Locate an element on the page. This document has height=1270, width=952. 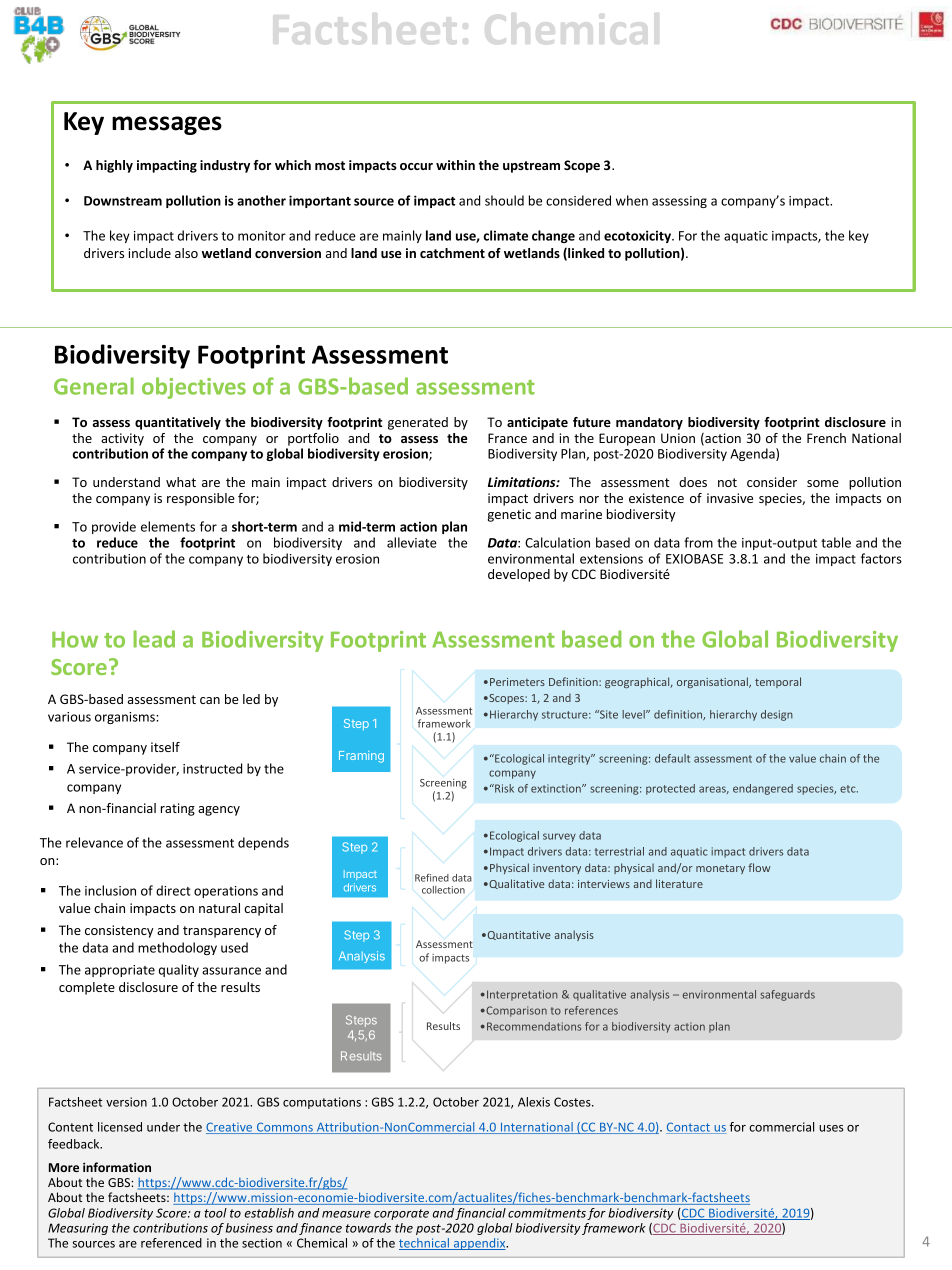
within is located at coordinates (455, 165).
